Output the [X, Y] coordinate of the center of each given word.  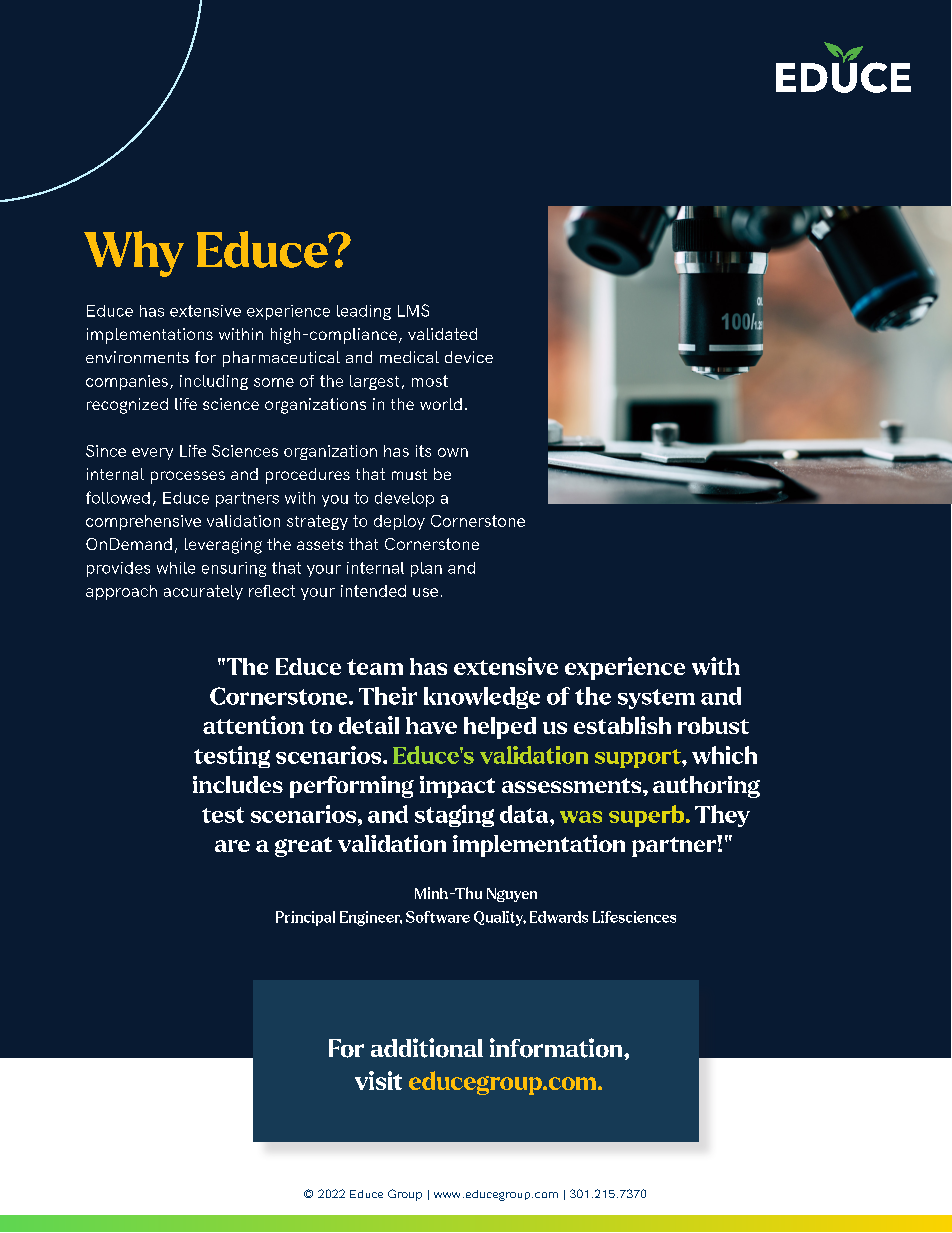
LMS [413, 310]
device [469, 357]
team [375, 667]
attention [253, 725]
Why [134, 254]
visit [378, 1080]
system [656, 699]
